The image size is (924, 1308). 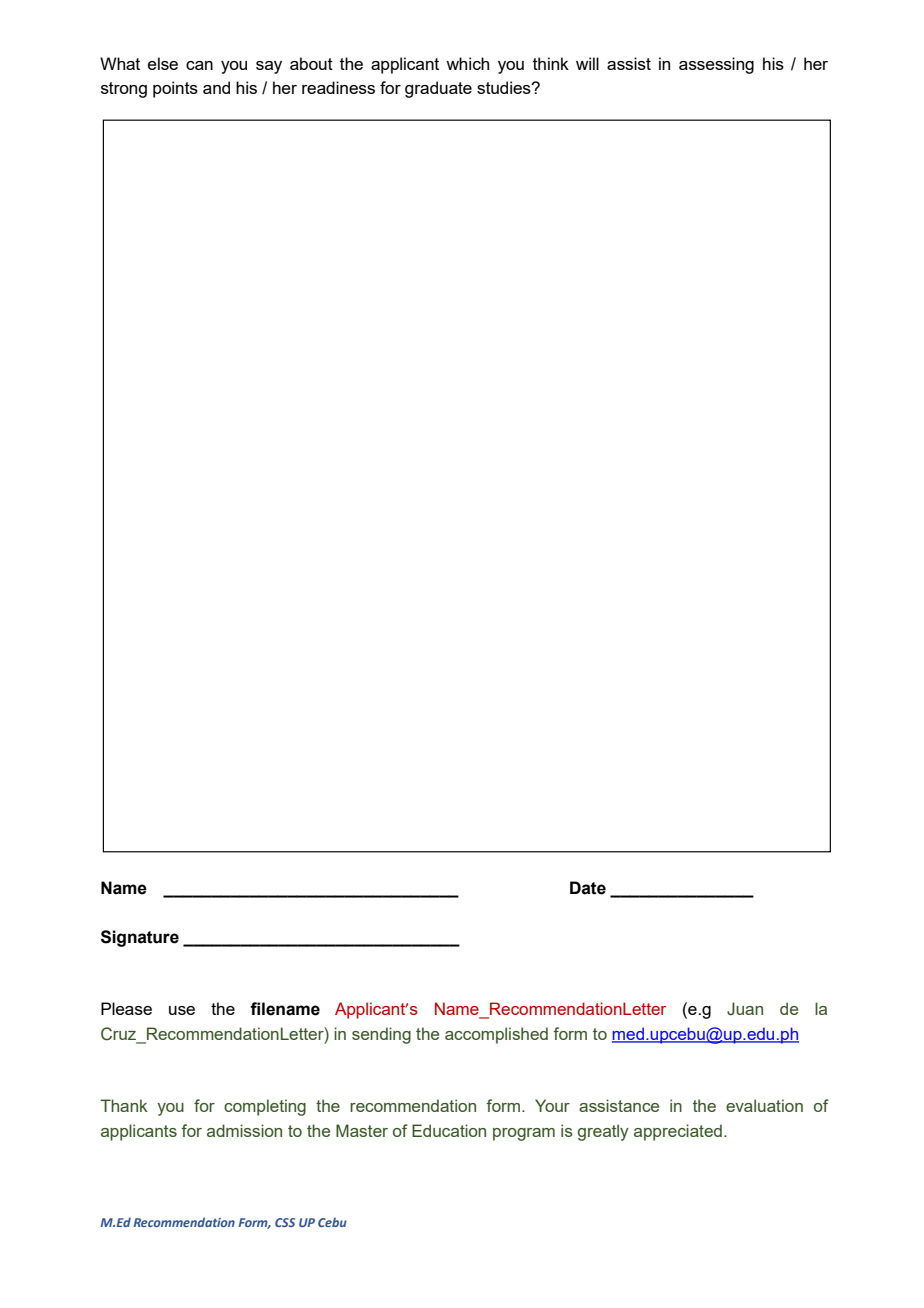 I want to click on readiness, so click(x=338, y=87).
